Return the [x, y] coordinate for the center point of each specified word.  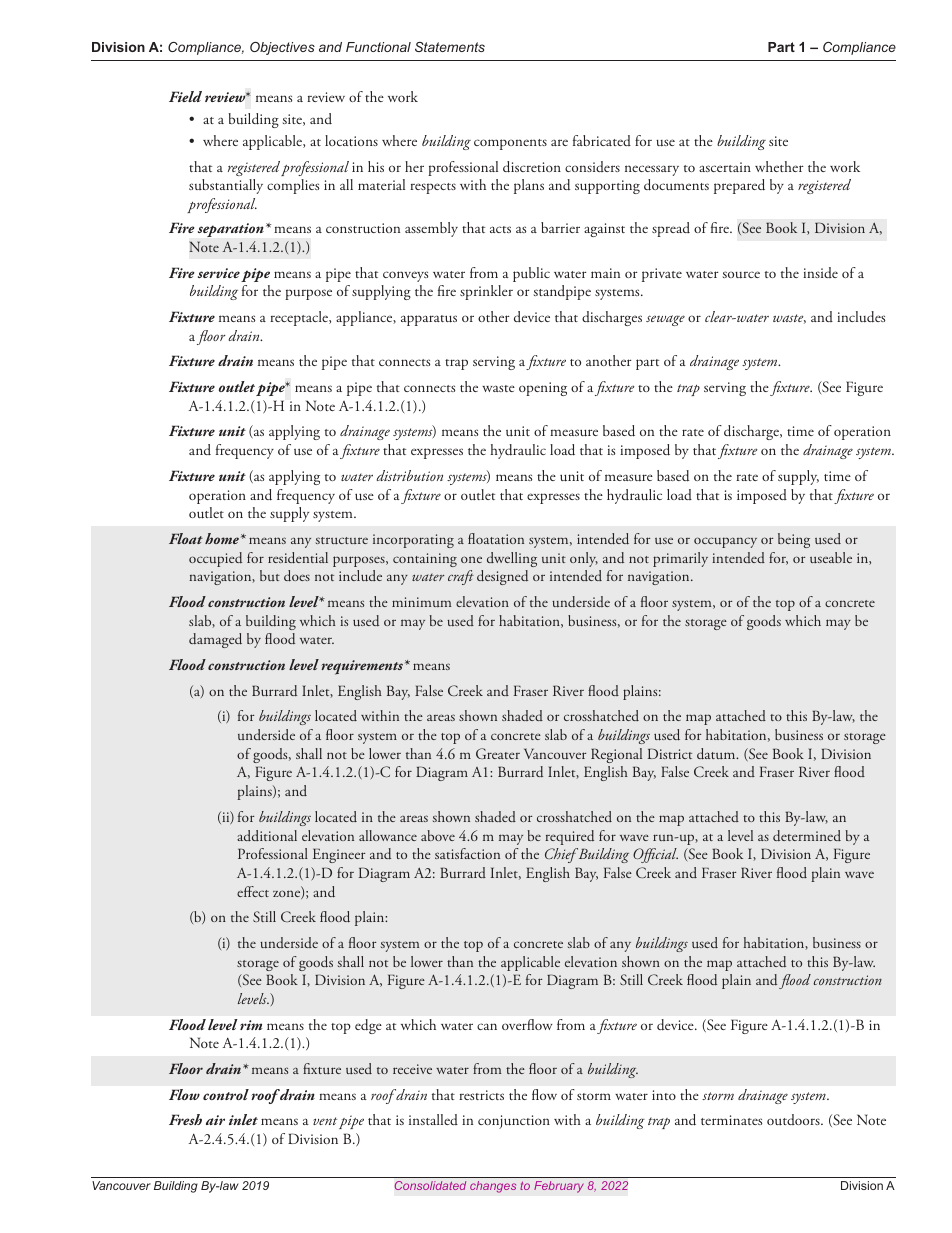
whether [779, 166]
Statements [450, 47]
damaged [215, 640]
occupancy [725, 542]
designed [502, 577]
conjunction [514, 1122]
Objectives [282, 48]
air [215, 1120]
